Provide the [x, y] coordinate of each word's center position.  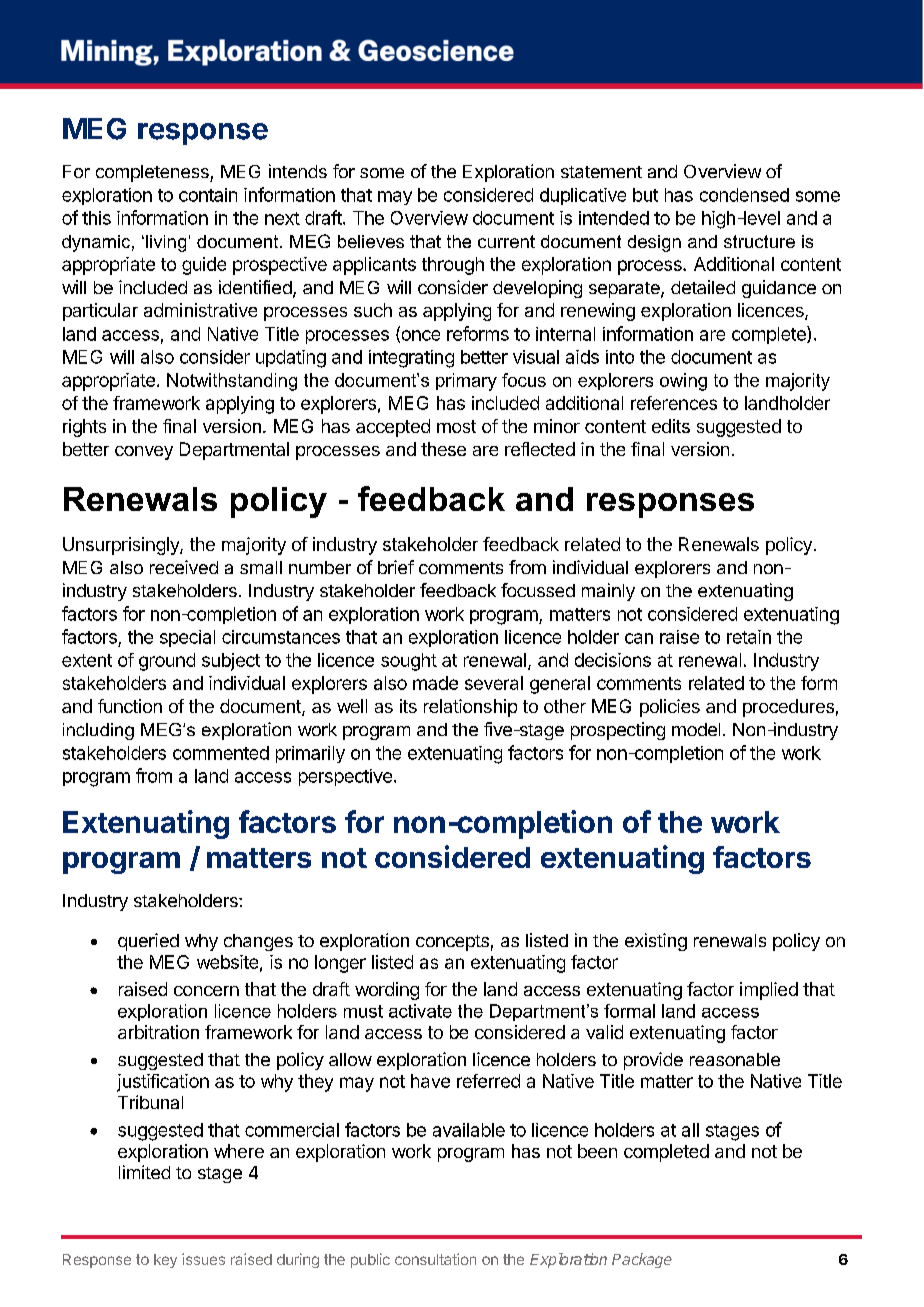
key [165, 1261]
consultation [435, 1259]
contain [208, 195]
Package [642, 1260]
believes [371, 241]
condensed [744, 195]
